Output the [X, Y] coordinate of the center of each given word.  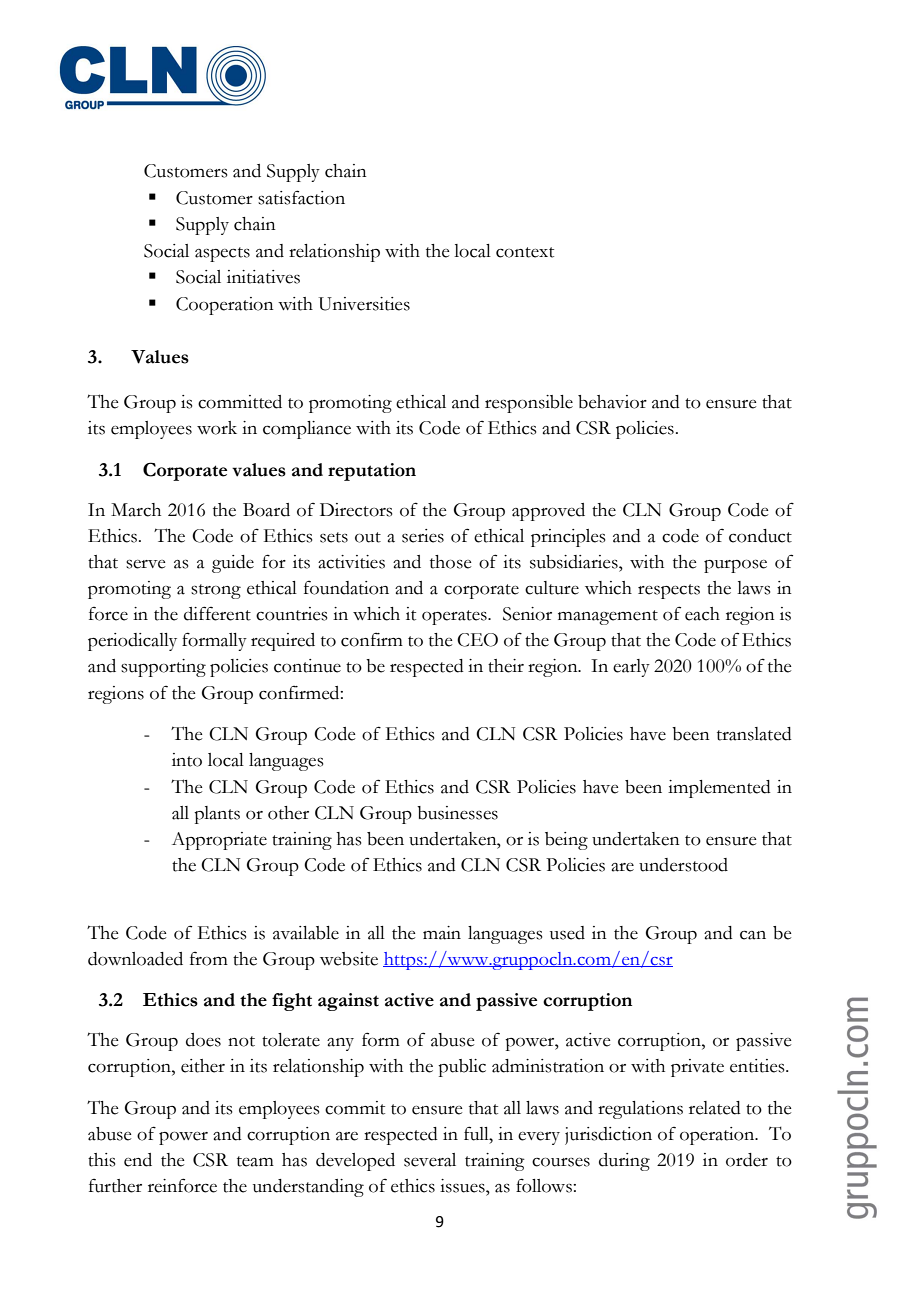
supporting [163, 668]
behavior [612, 402]
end [138, 1160]
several [430, 1160]
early [631, 668]
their [506, 666]
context [525, 252]
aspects [222, 254]
